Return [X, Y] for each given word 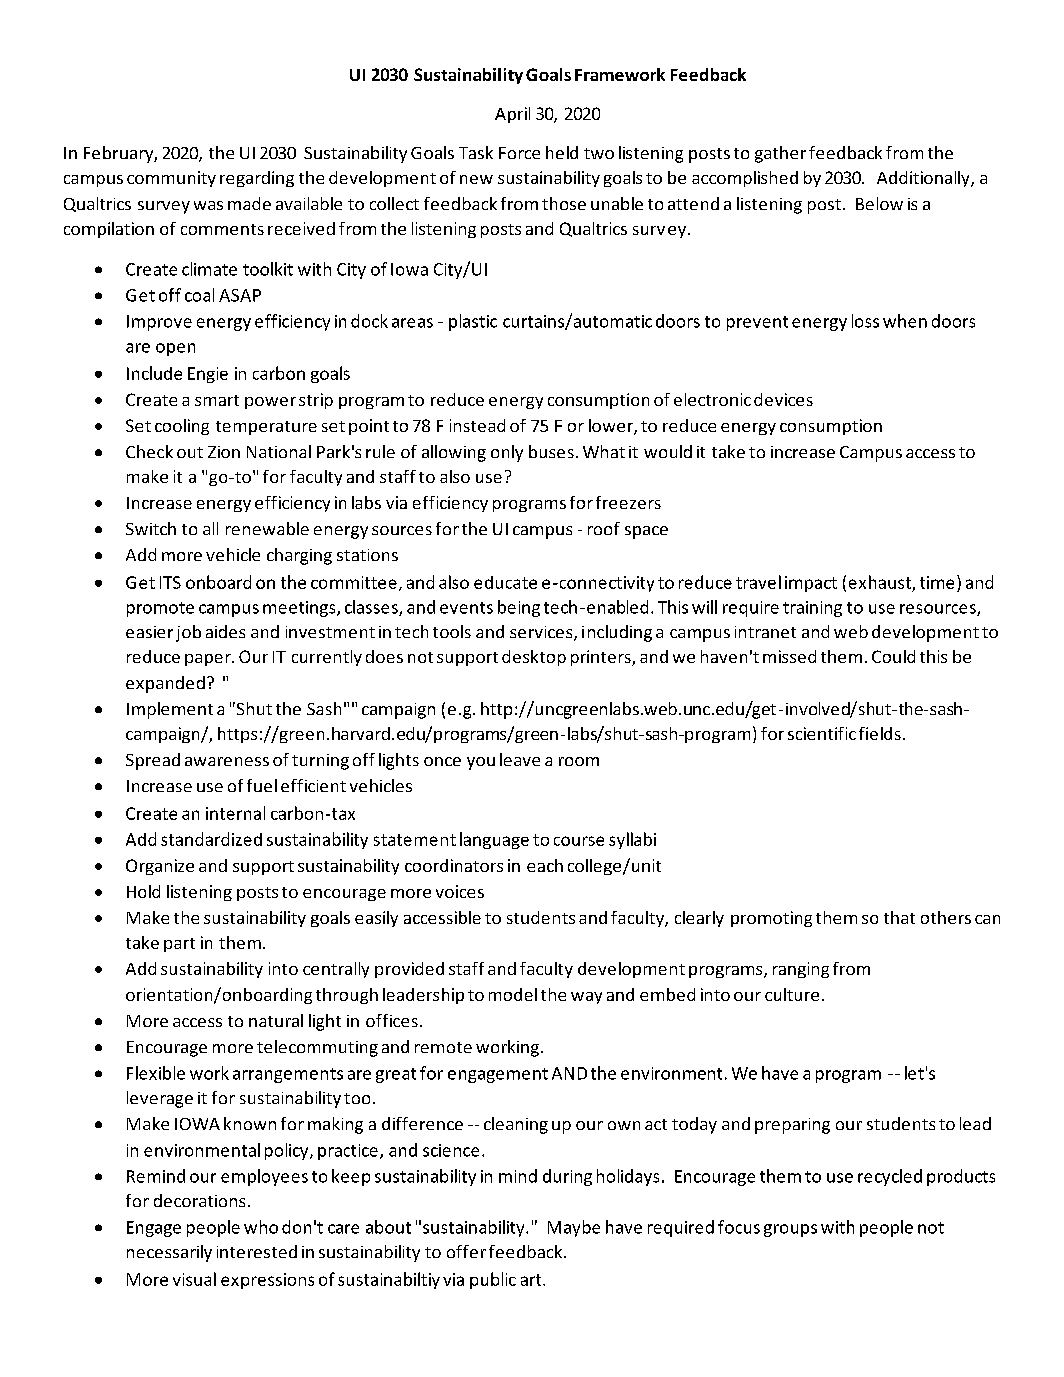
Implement [170, 710]
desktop [534, 658]
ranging [801, 970]
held [562, 152]
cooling [182, 427]
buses [551, 451]
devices [783, 399]
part [179, 945]
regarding [257, 179]
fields [880, 733]
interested [257, 1251]
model [513, 994]
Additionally [924, 179]
